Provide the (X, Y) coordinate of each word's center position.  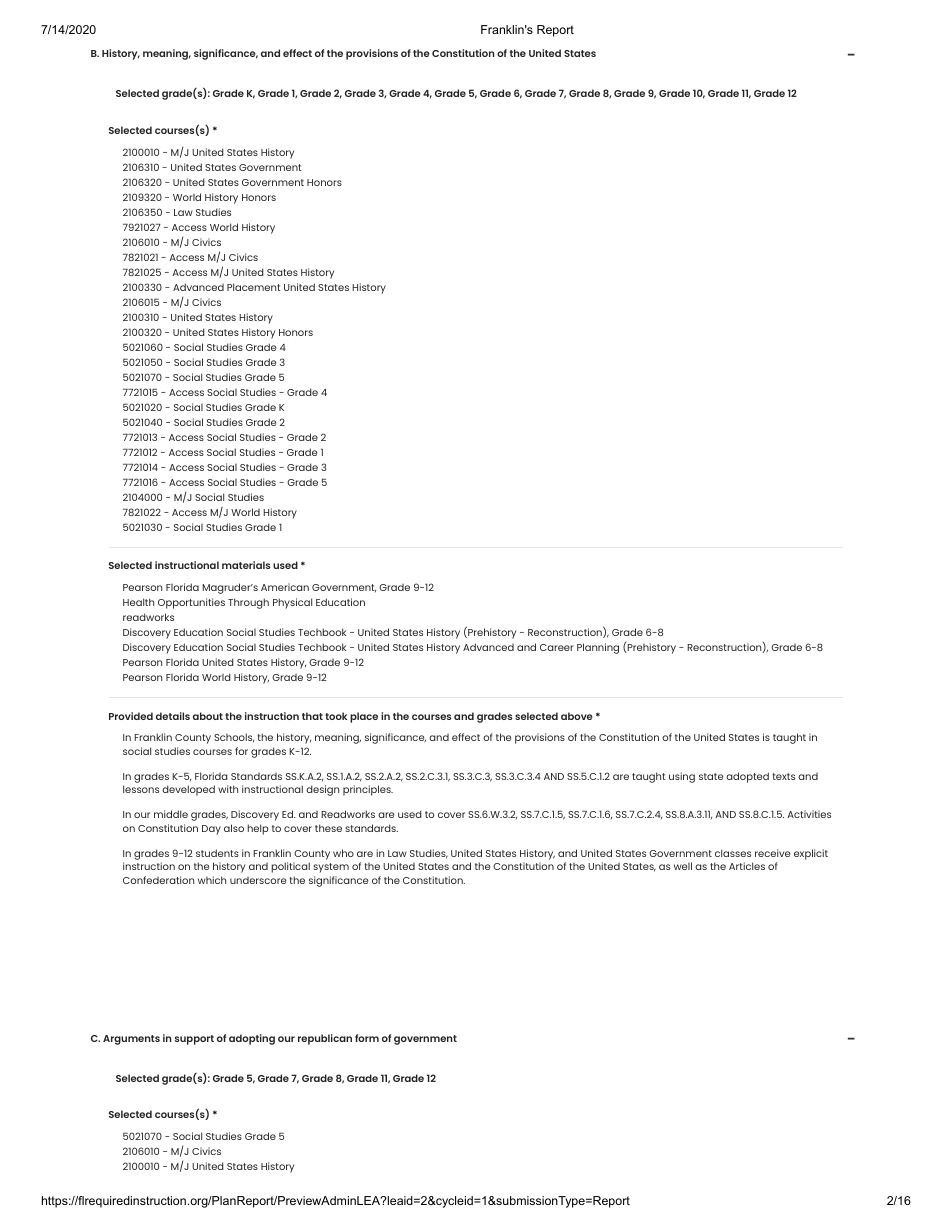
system (331, 868)
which (212, 880)
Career (557, 647)
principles (368, 790)
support (194, 1040)
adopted (747, 777)
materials (246, 565)
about (208, 716)
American (285, 587)
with (228, 789)
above (577, 716)
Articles (747, 866)
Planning (598, 648)
